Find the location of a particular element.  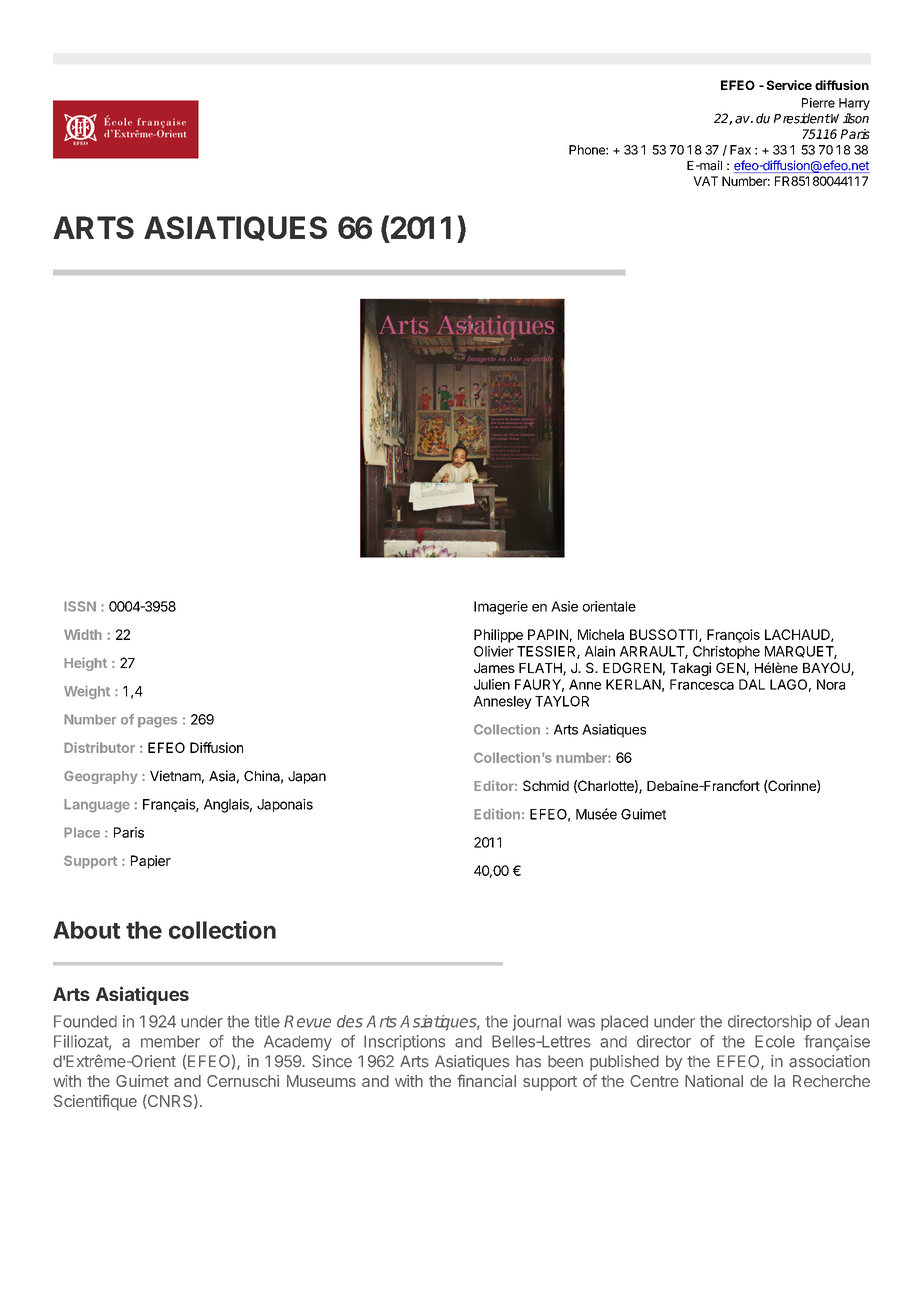

Philippe is located at coordinates (498, 636).
